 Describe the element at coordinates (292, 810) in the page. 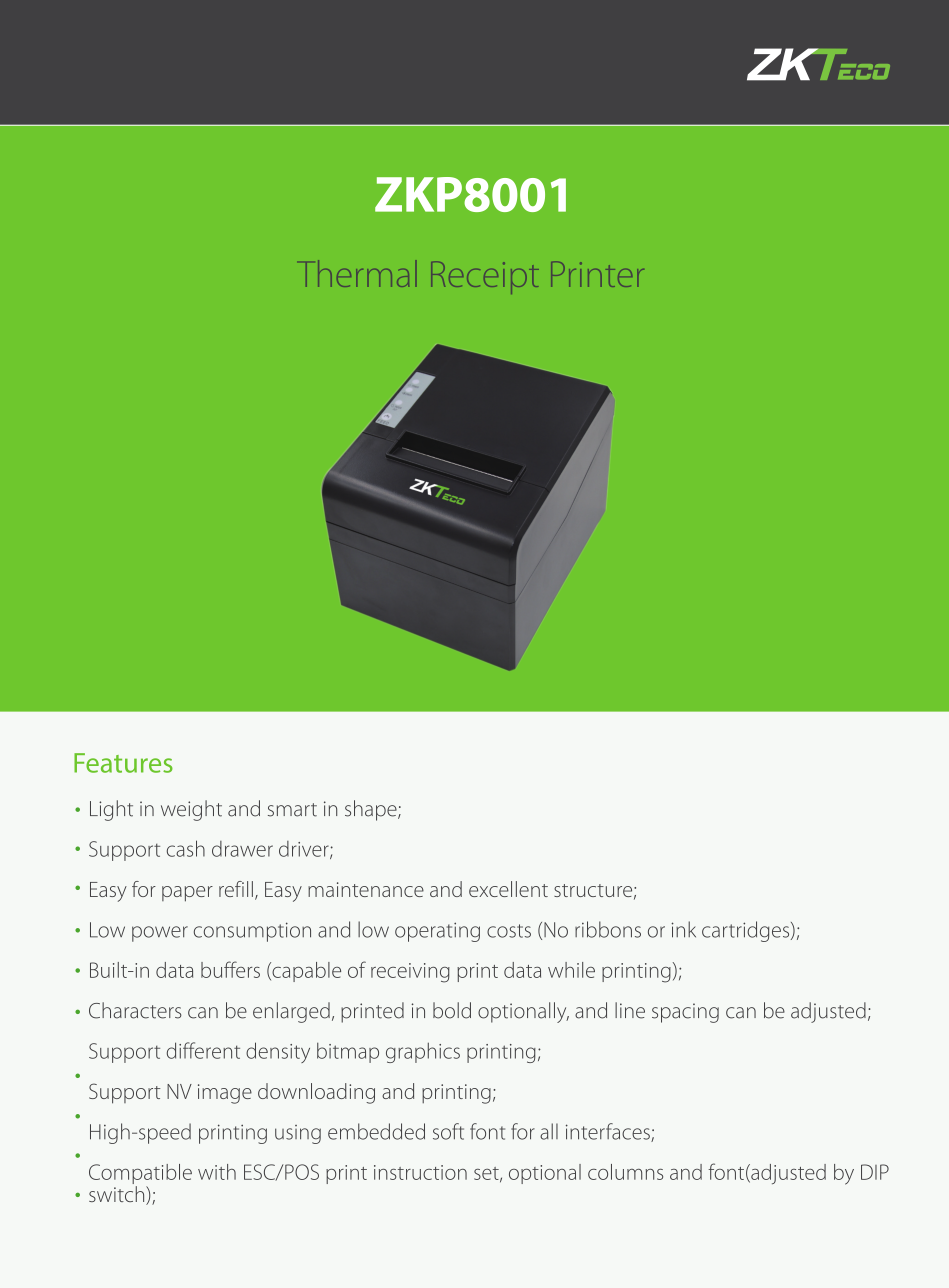

I see `smart` at that location.
